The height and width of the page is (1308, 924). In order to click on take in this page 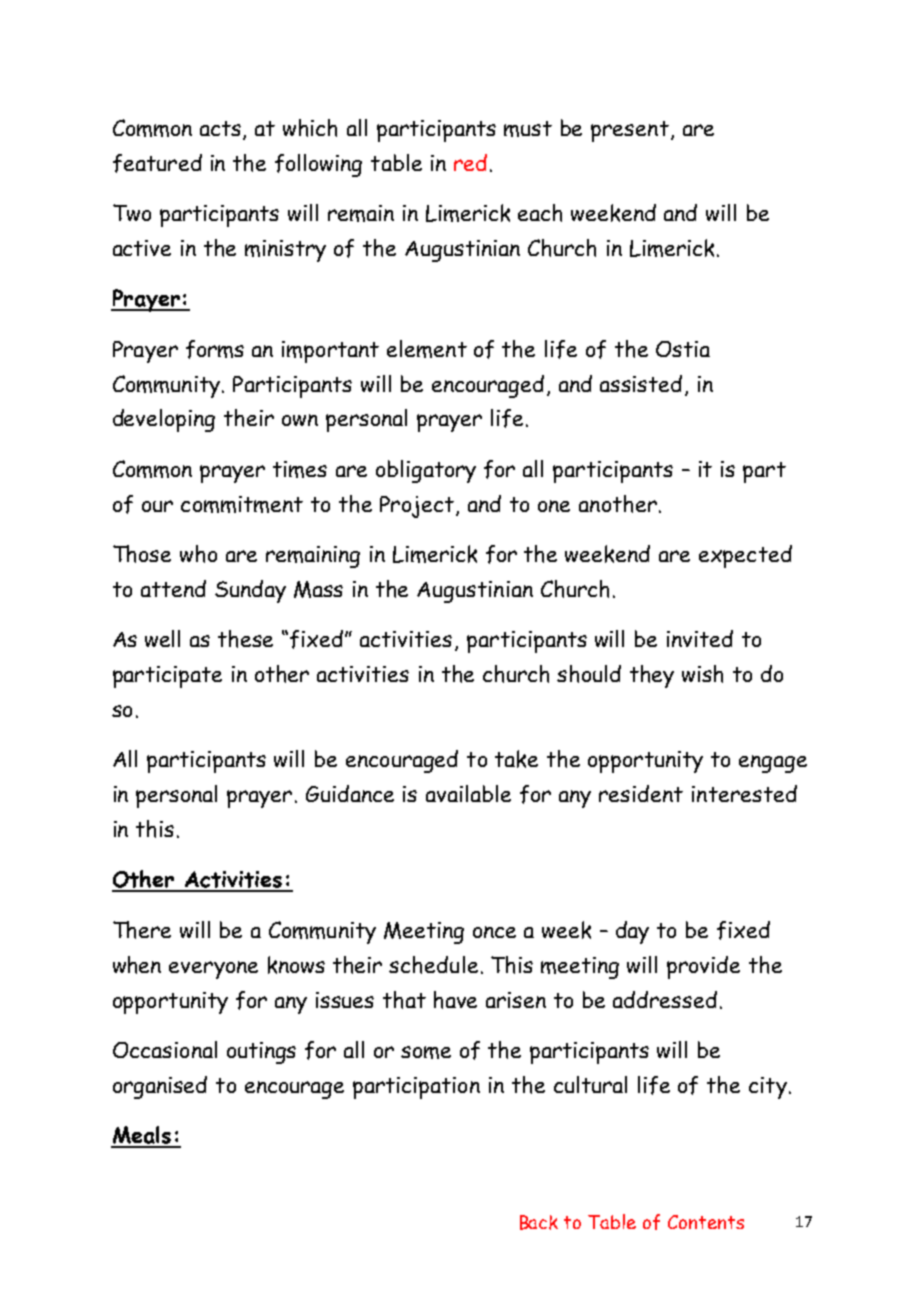, I will do `click(516, 759)`.
